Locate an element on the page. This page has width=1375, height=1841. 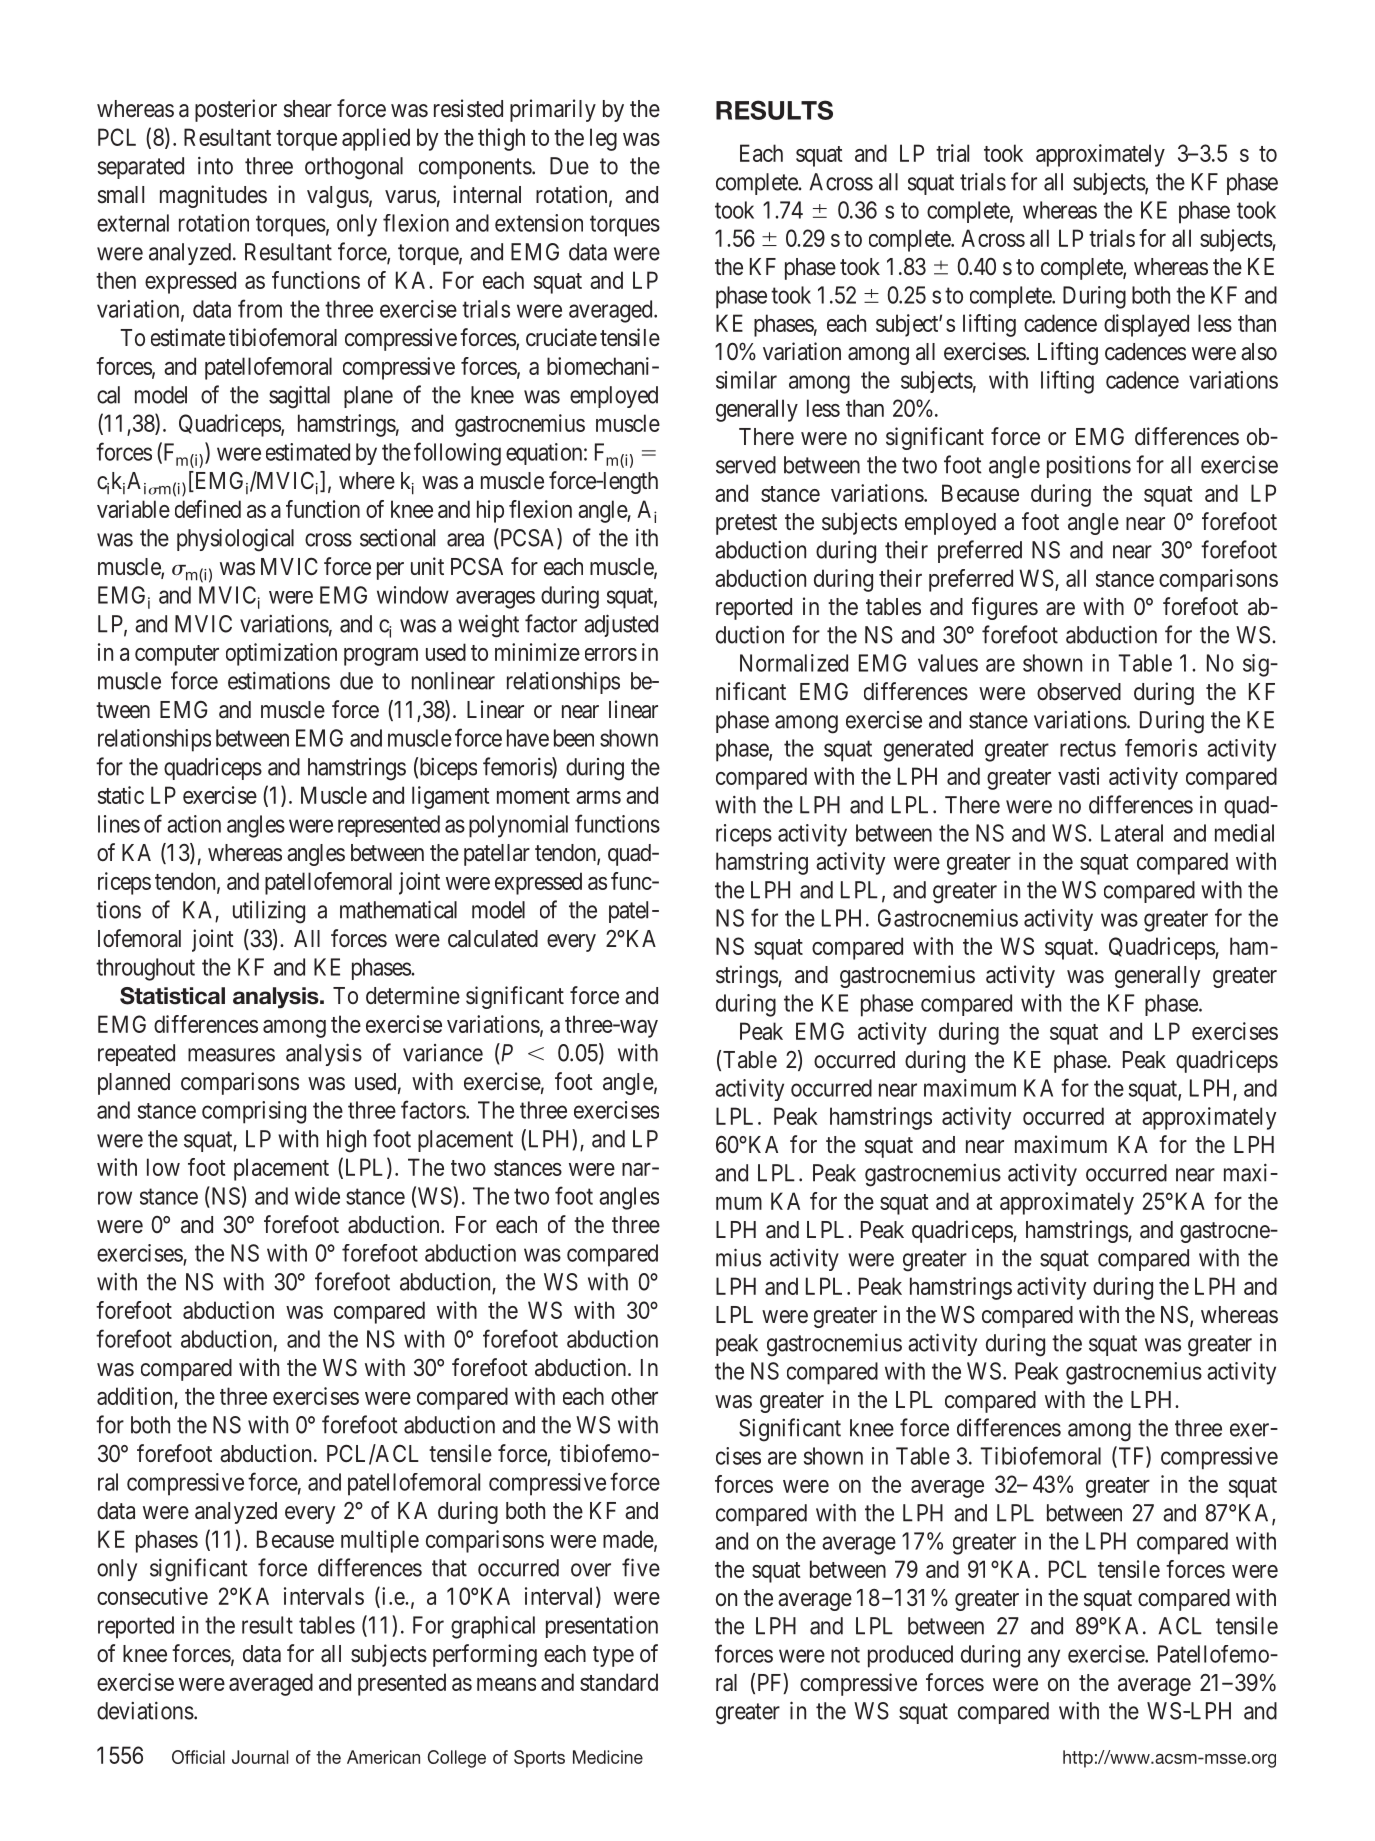
standard is located at coordinates (619, 1682).
